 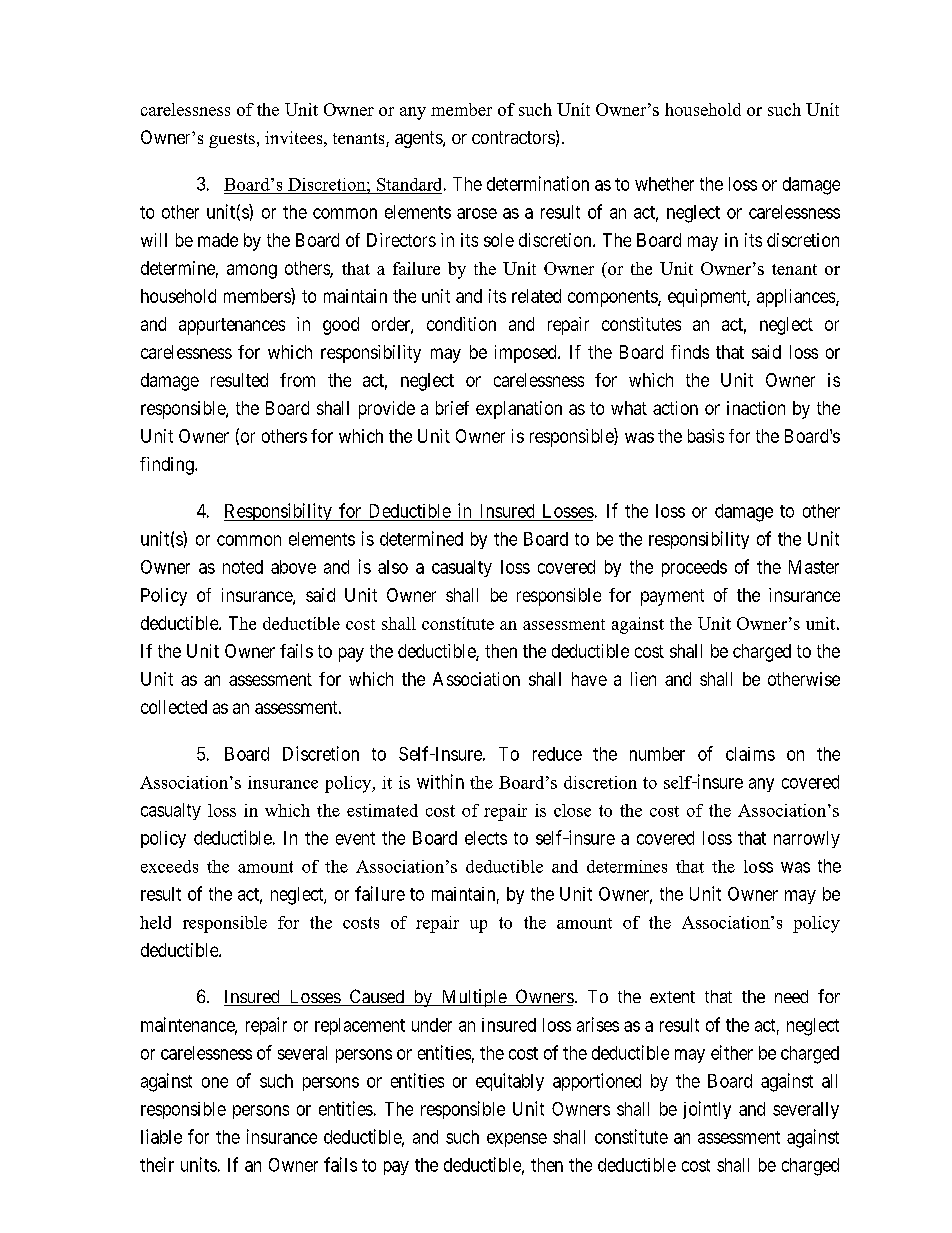 What do you see at coordinates (161, 1136) in the image?
I see `liable` at bounding box center [161, 1136].
